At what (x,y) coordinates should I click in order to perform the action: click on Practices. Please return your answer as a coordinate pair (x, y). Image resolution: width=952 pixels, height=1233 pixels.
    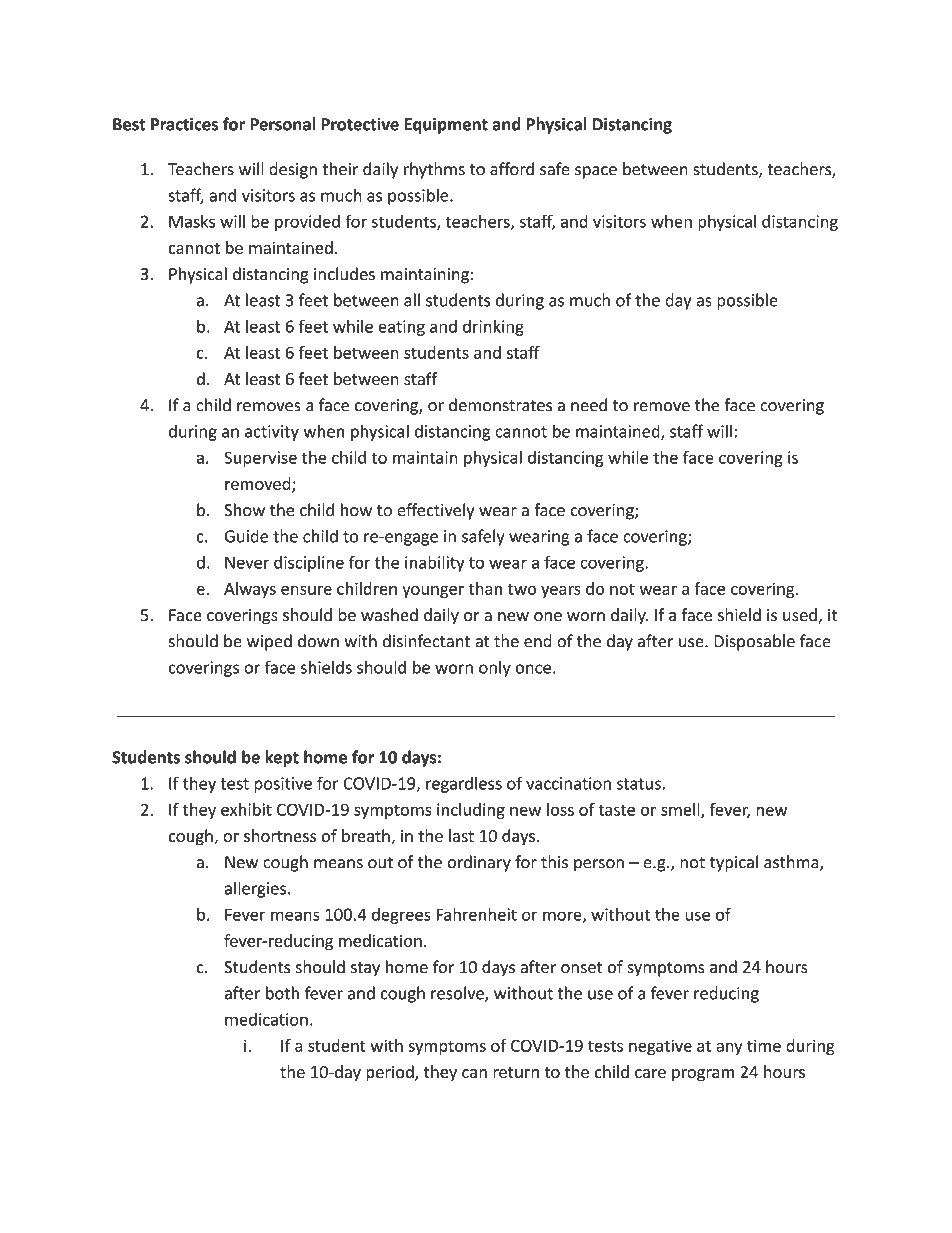
    Looking at the image, I should click on (184, 124).
